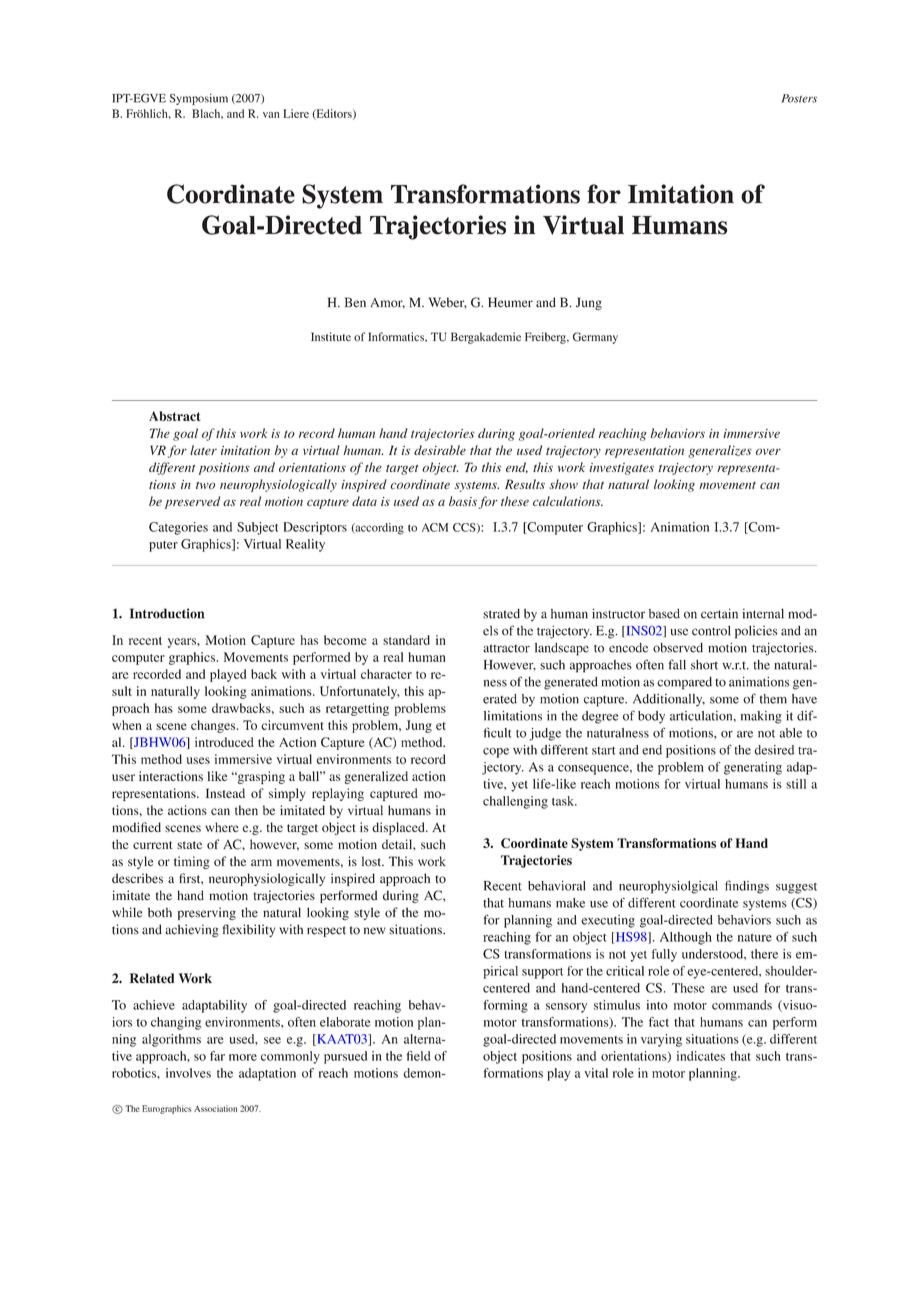 Image resolution: width=924 pixels, height=1308 pixels. What do you see at coordinates (188, 1073) in the page?
I see `involves` at bounding box center [188, 1073].
